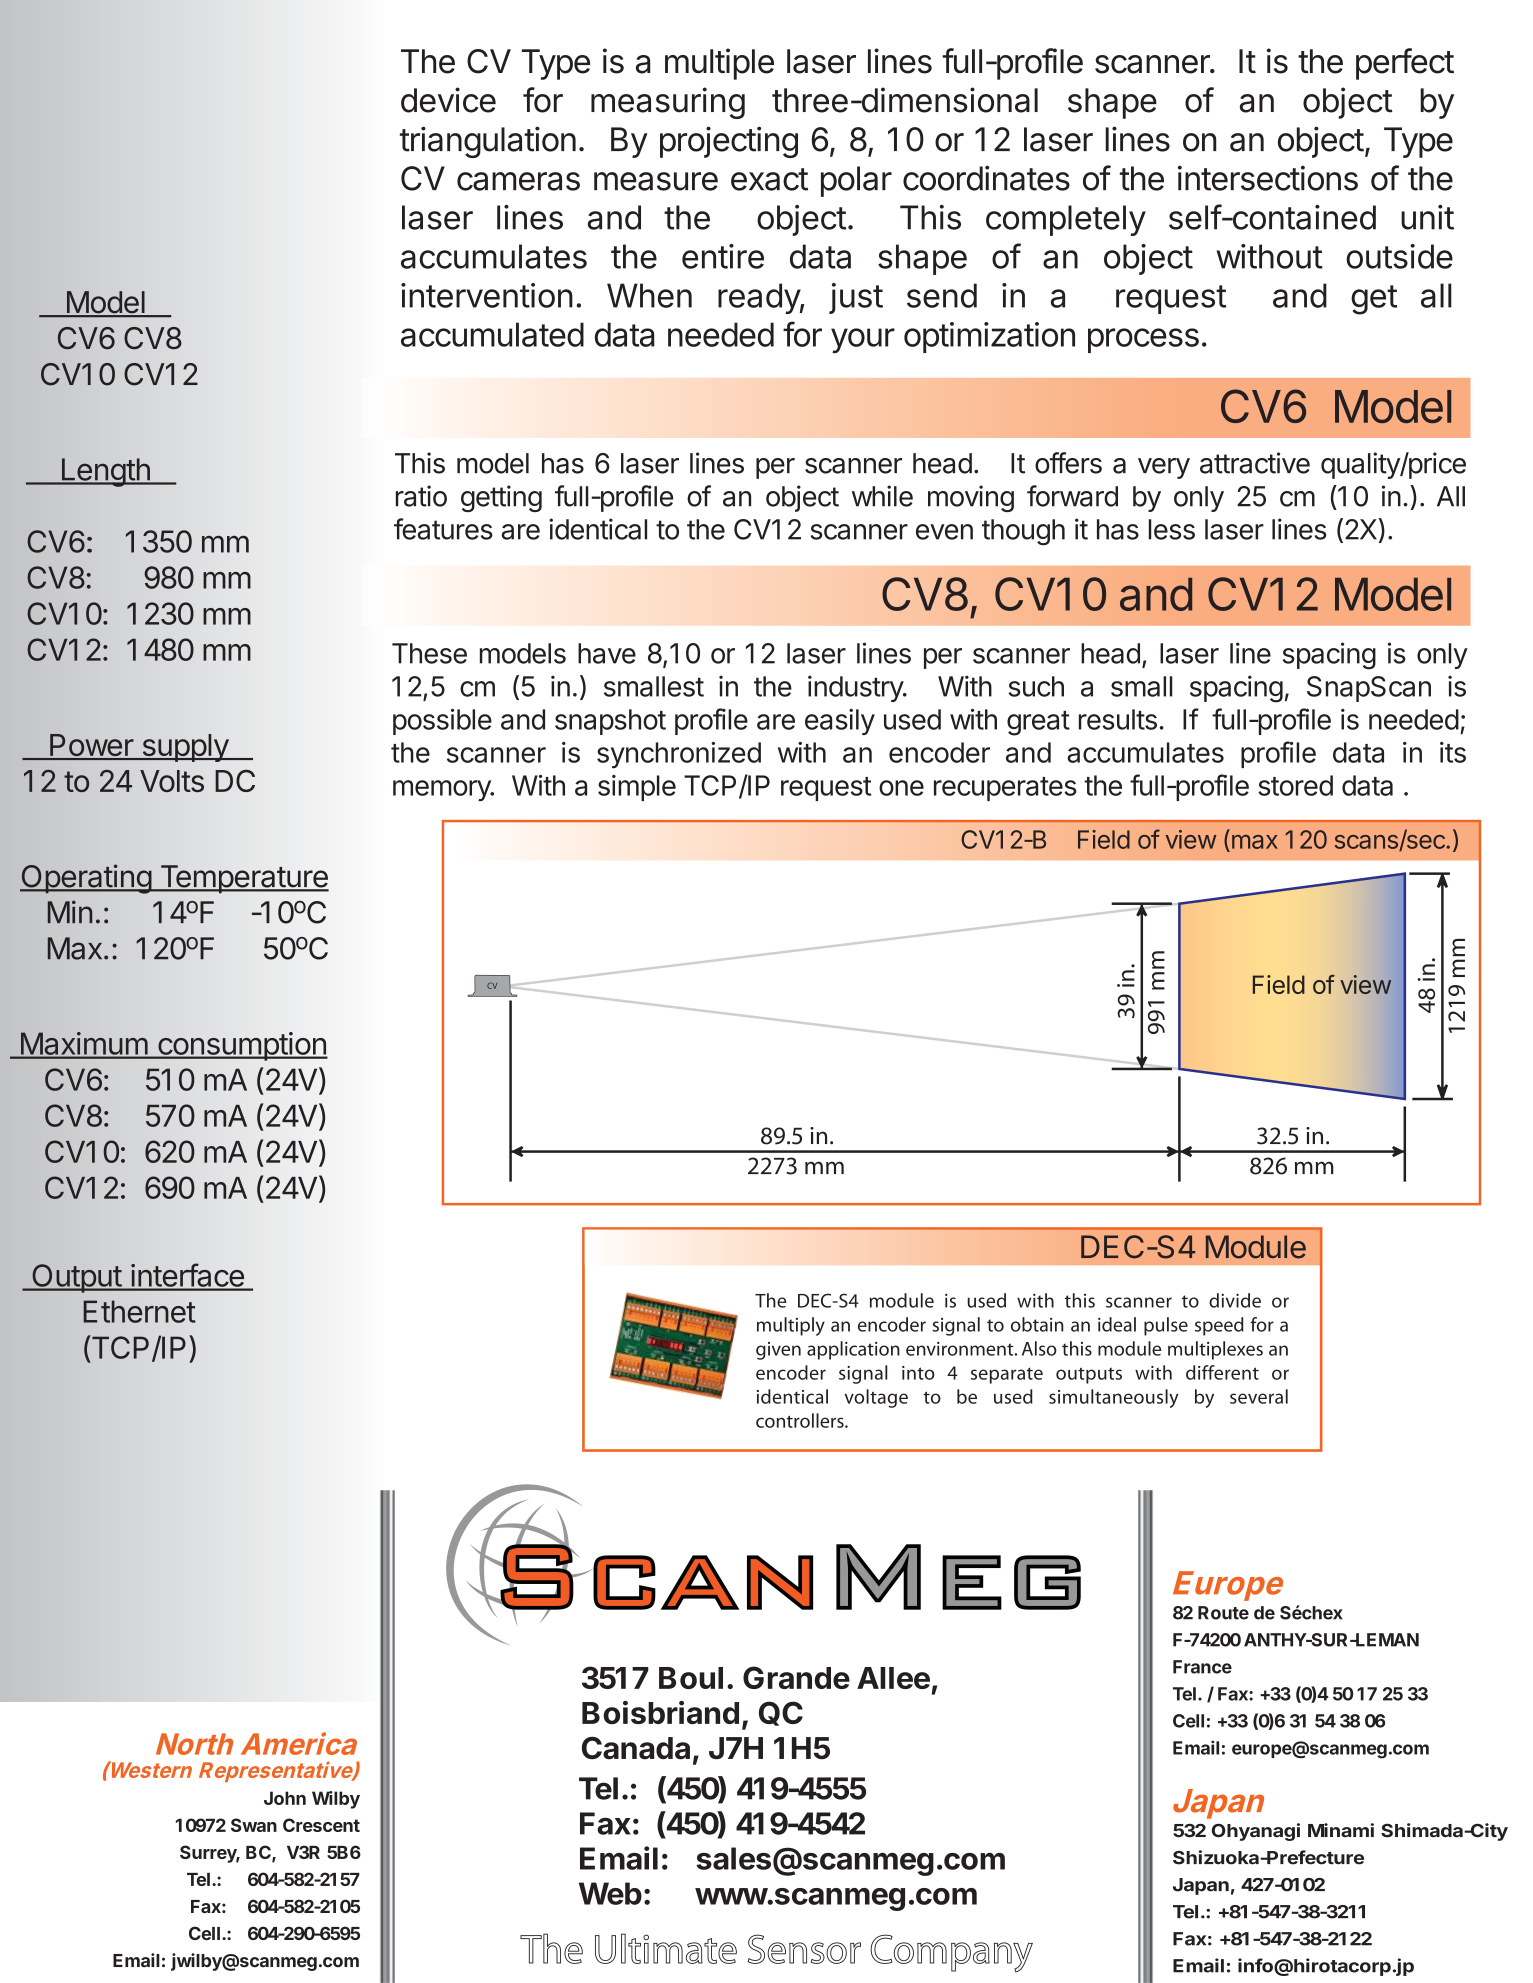 The height and width of the page is (1983, 1533). I want to click on one, so click(901, 788).
